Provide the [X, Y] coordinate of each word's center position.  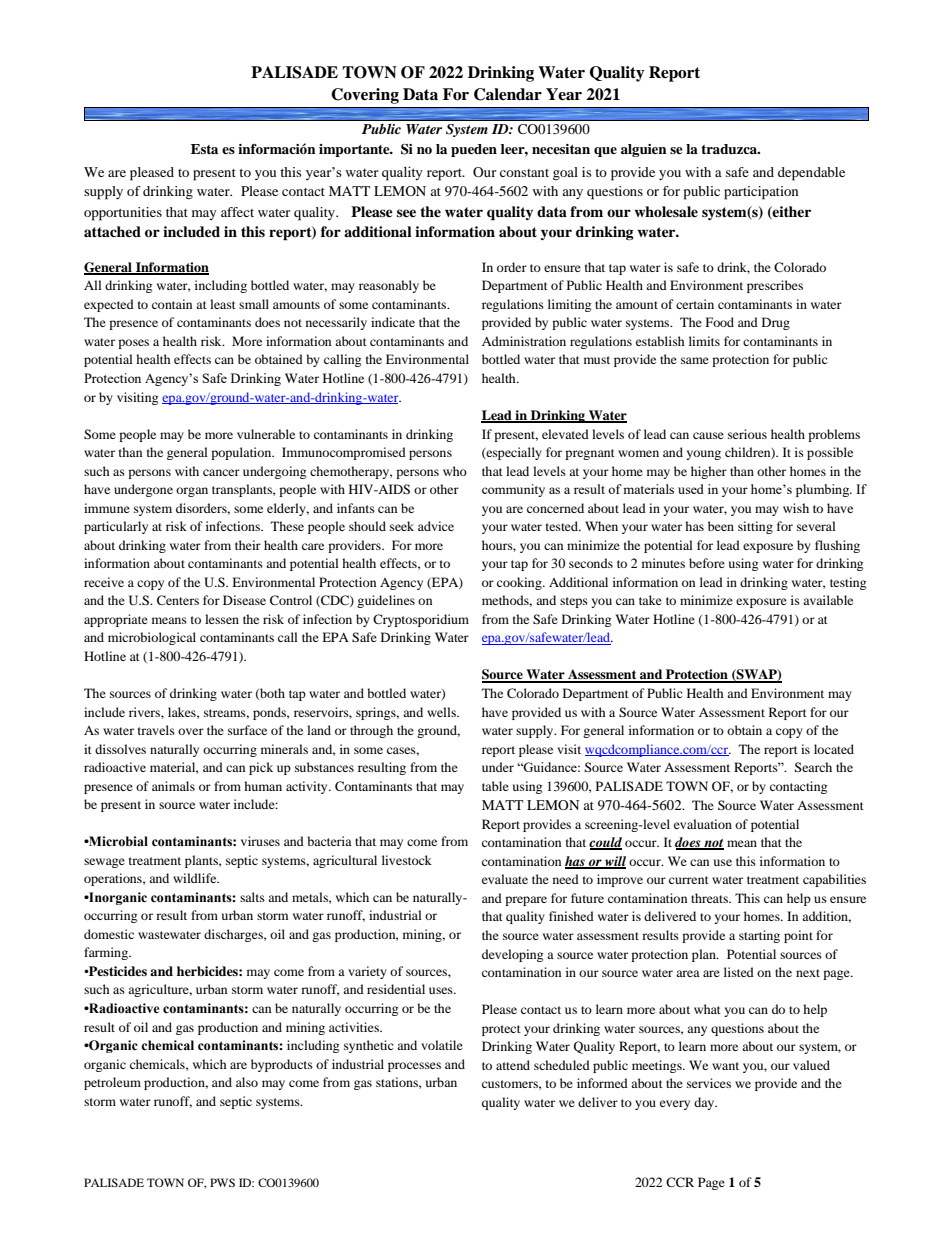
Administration [524, 341]
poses [133, 344]
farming [107, 953]
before [707, 563]
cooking [520, 583]
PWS [222, 1182]
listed [739, 972]
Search [813, 767]
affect [237, 212]
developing [512, 955]
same [695, 360]
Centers [178, 600]
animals [173, 786]
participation [761, 193]
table [495, 786]
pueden [474, 150]
